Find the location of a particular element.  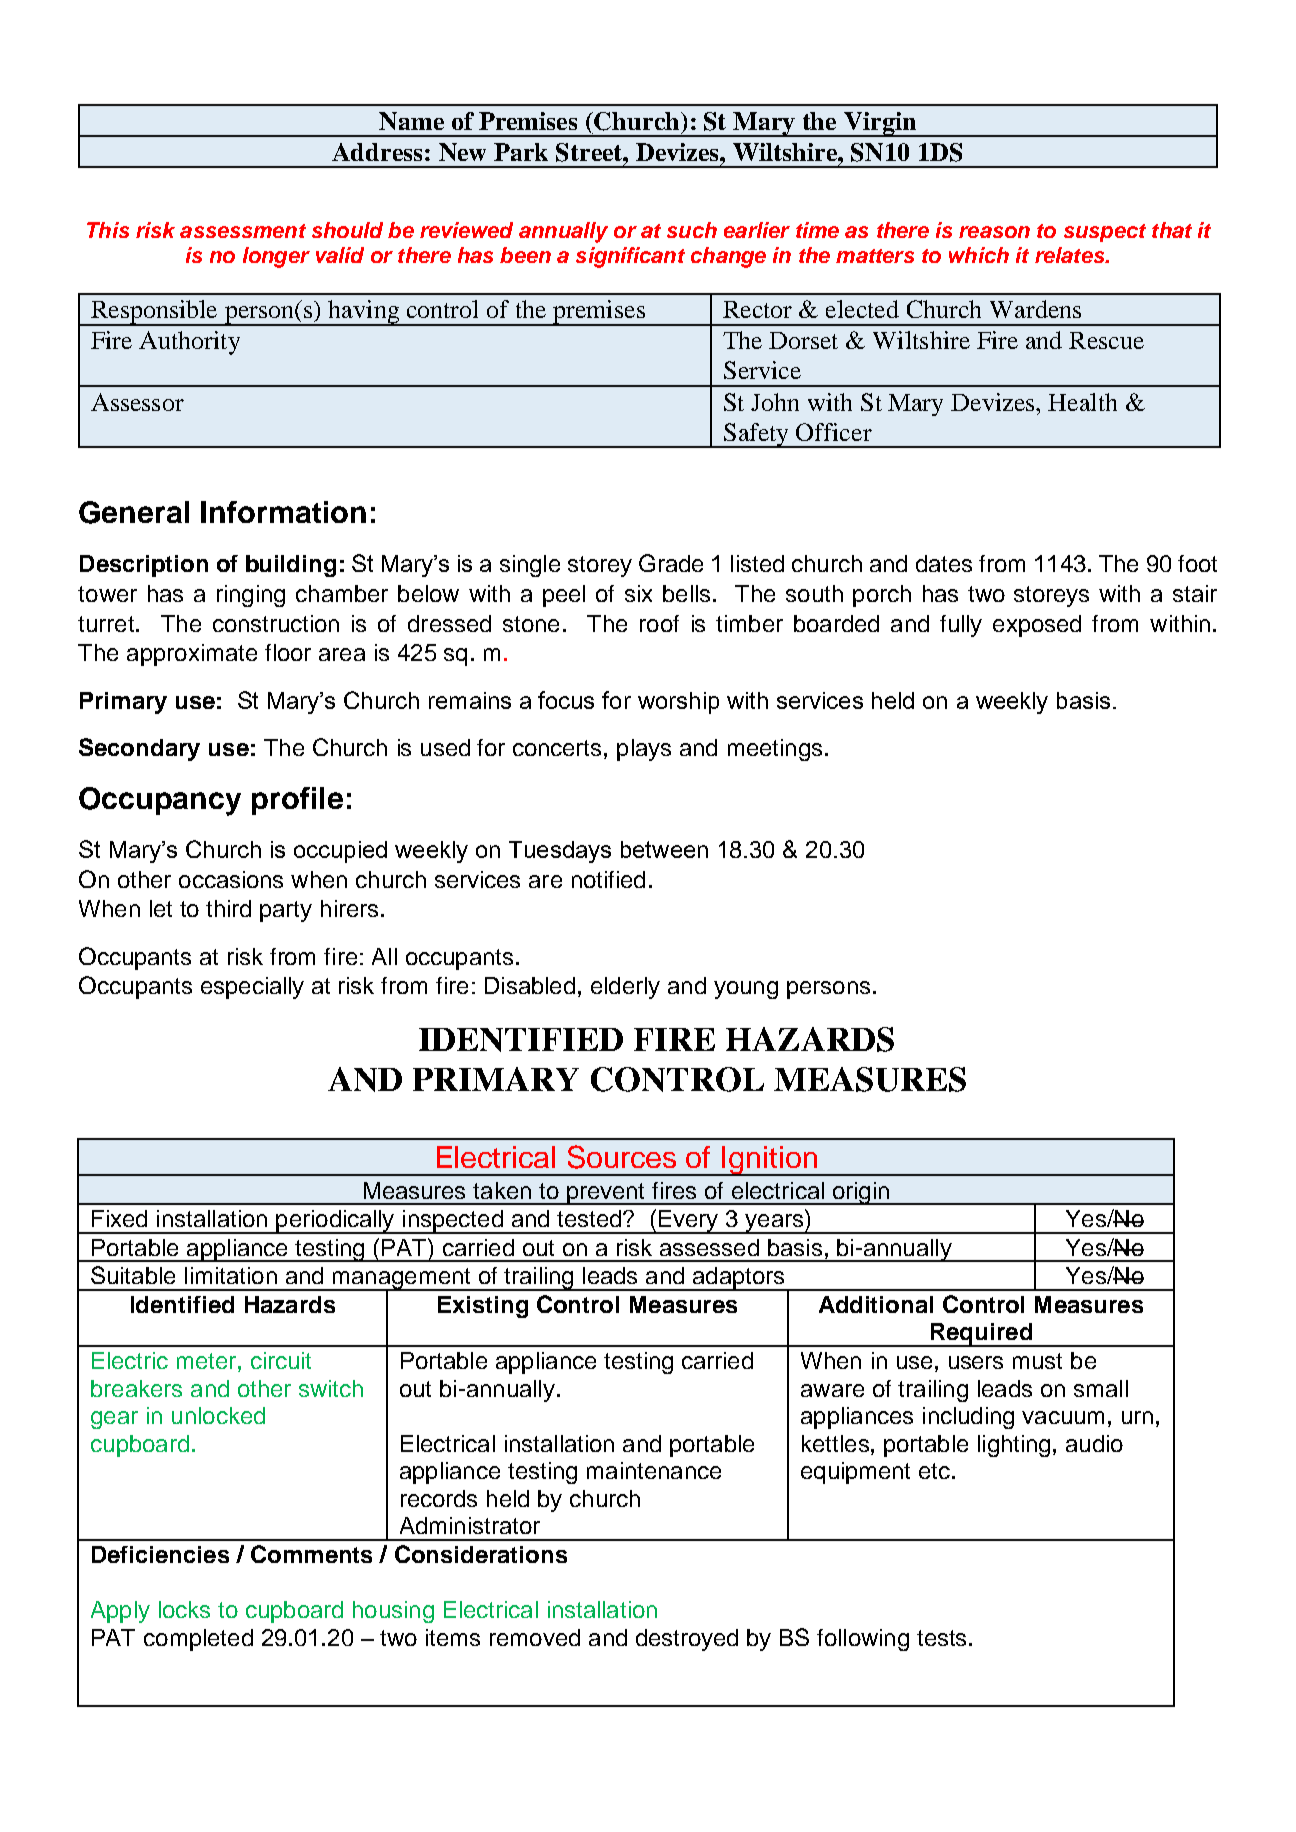

origin is located at coordinates (860, 1193).
